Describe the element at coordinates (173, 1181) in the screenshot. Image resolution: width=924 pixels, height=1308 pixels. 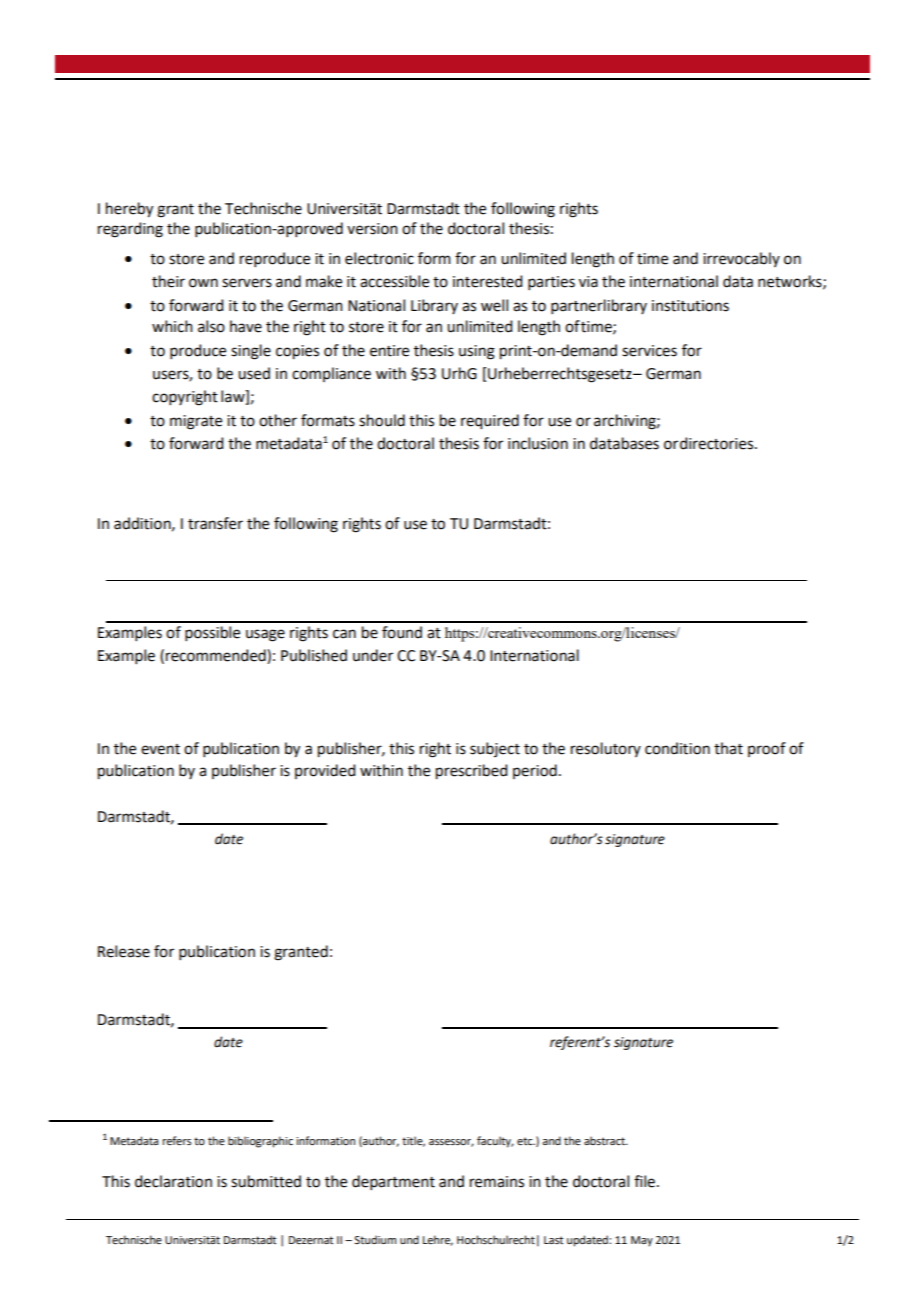
I see `declaration` at that location.
